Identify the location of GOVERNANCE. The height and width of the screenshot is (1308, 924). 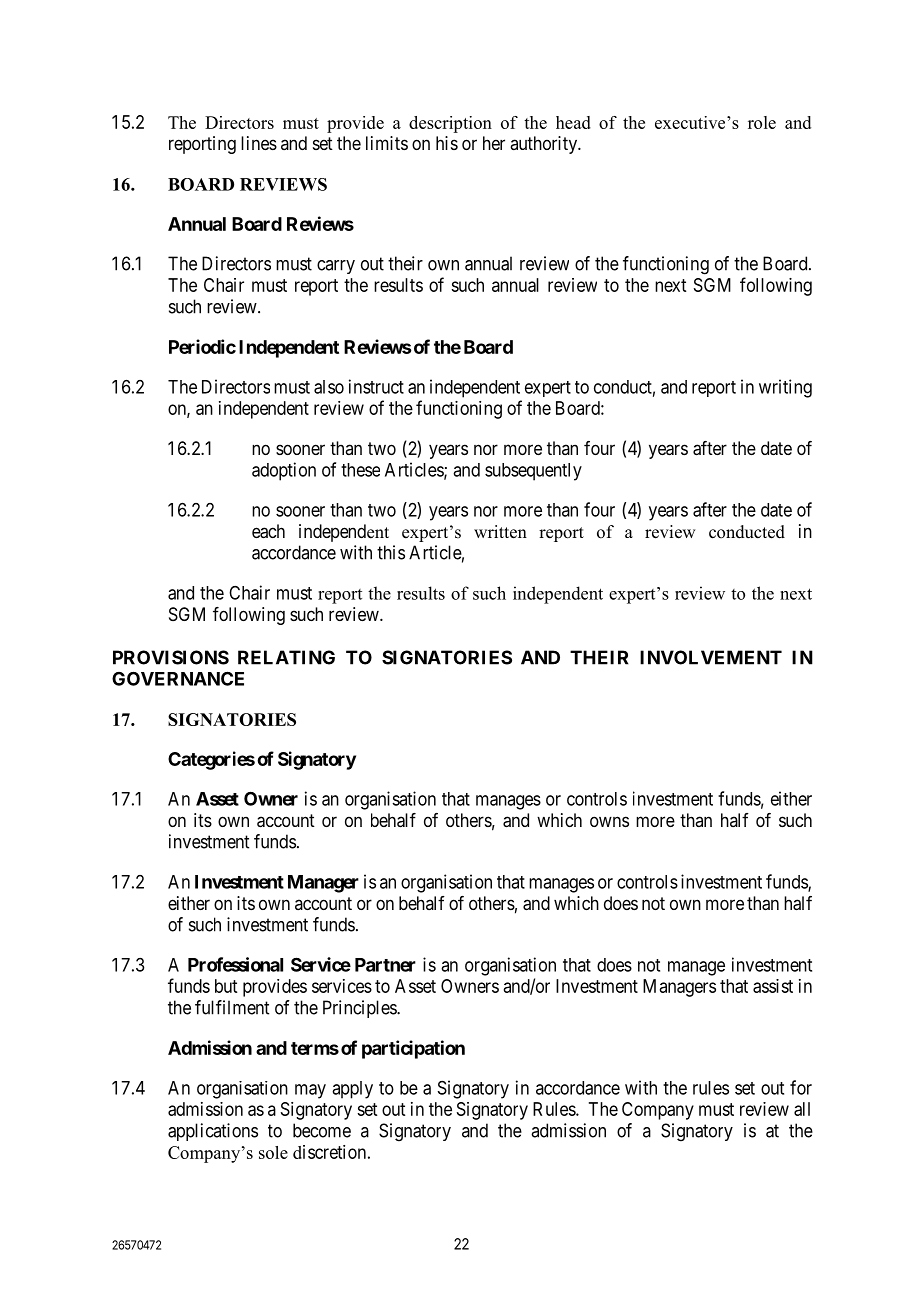
(178, 678).
